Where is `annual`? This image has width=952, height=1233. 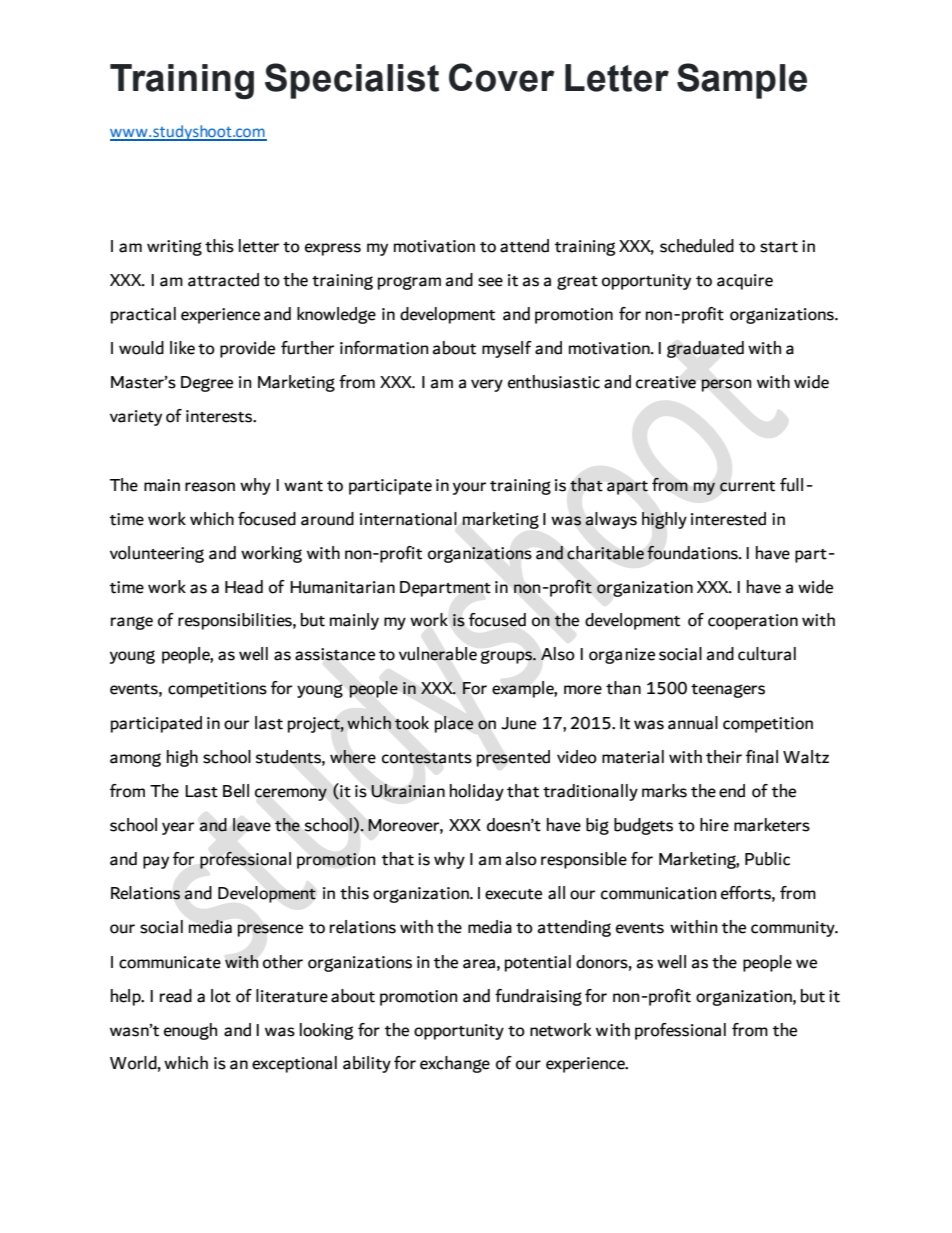
annual is located at coordinates (693, 723).
